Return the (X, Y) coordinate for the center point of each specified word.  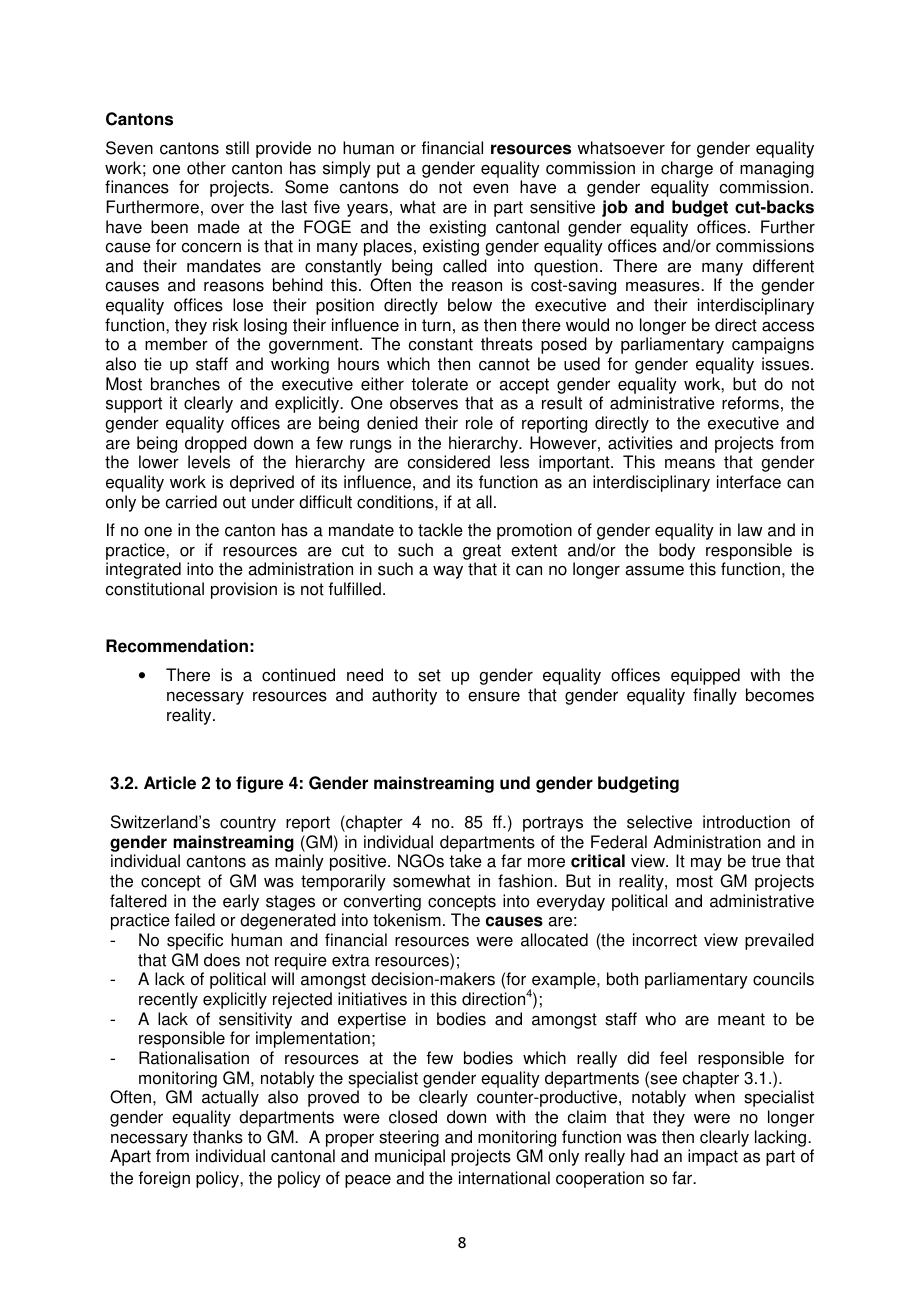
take (465, 861)
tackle (440, 530)
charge (687, 169)
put (388, 170)
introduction (746, 822)
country (248, 824)
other (206, 168)
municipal (410, 1157)
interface (749, 482)
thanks (218, 1137)
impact (713, 1157)
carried (191, 502)
